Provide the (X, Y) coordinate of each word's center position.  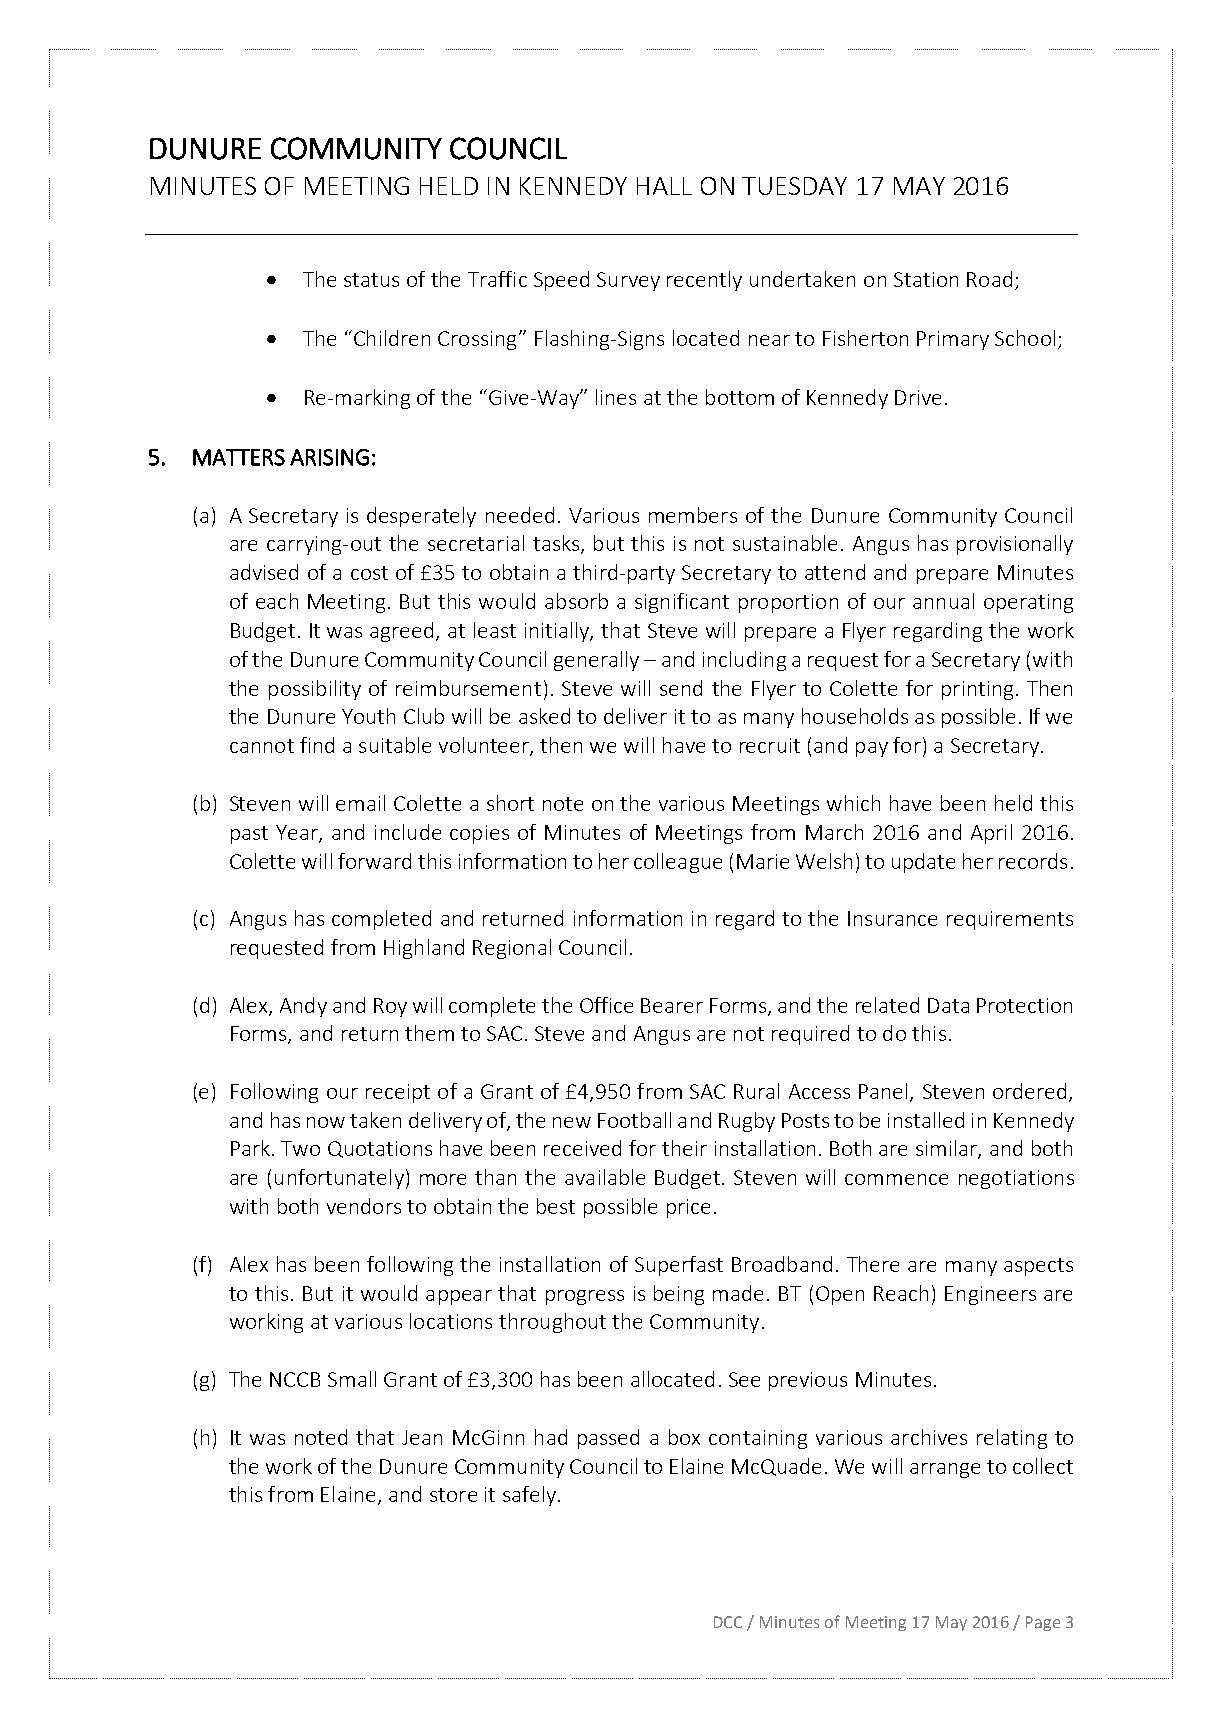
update (923, 863)
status (371, 280)
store (453, 1495)
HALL (664, 186)
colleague (678, 863)
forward (374, 861)
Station (926, 279)
